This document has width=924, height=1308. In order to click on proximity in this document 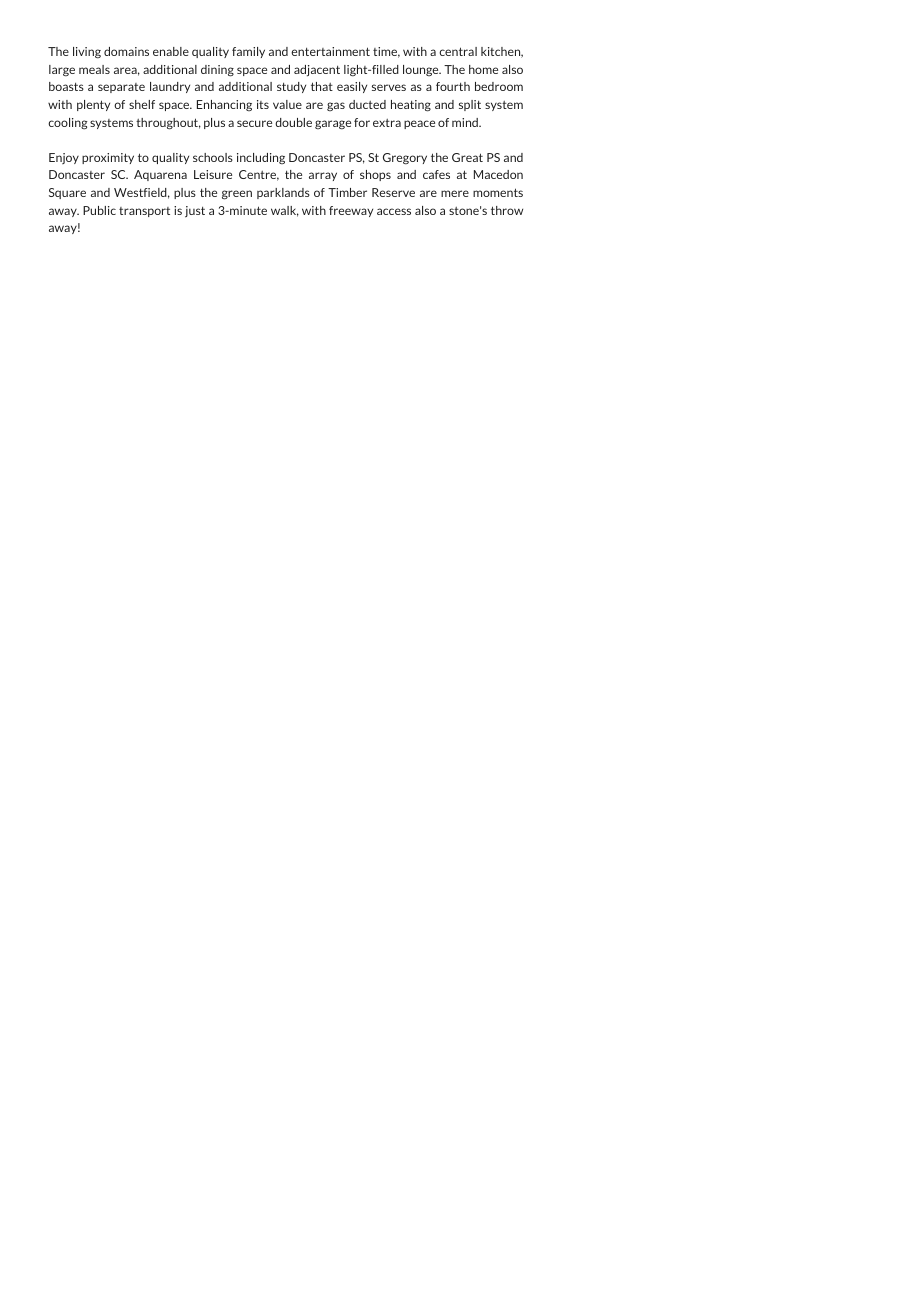, I will do `click(108, 158)`.
